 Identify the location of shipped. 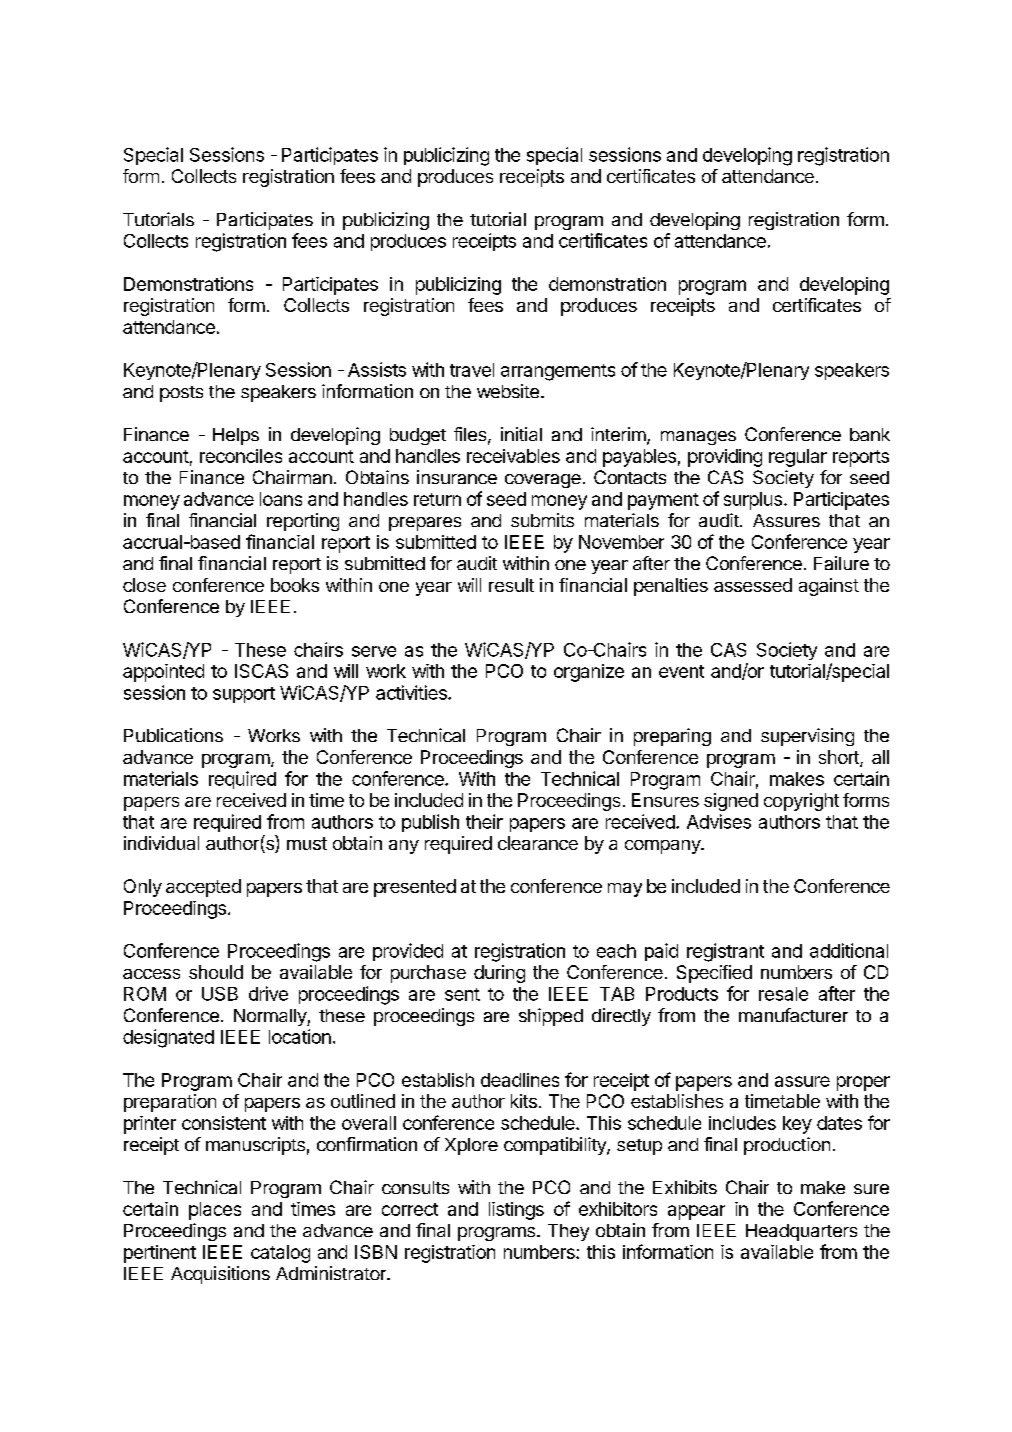
(551, 1017).
